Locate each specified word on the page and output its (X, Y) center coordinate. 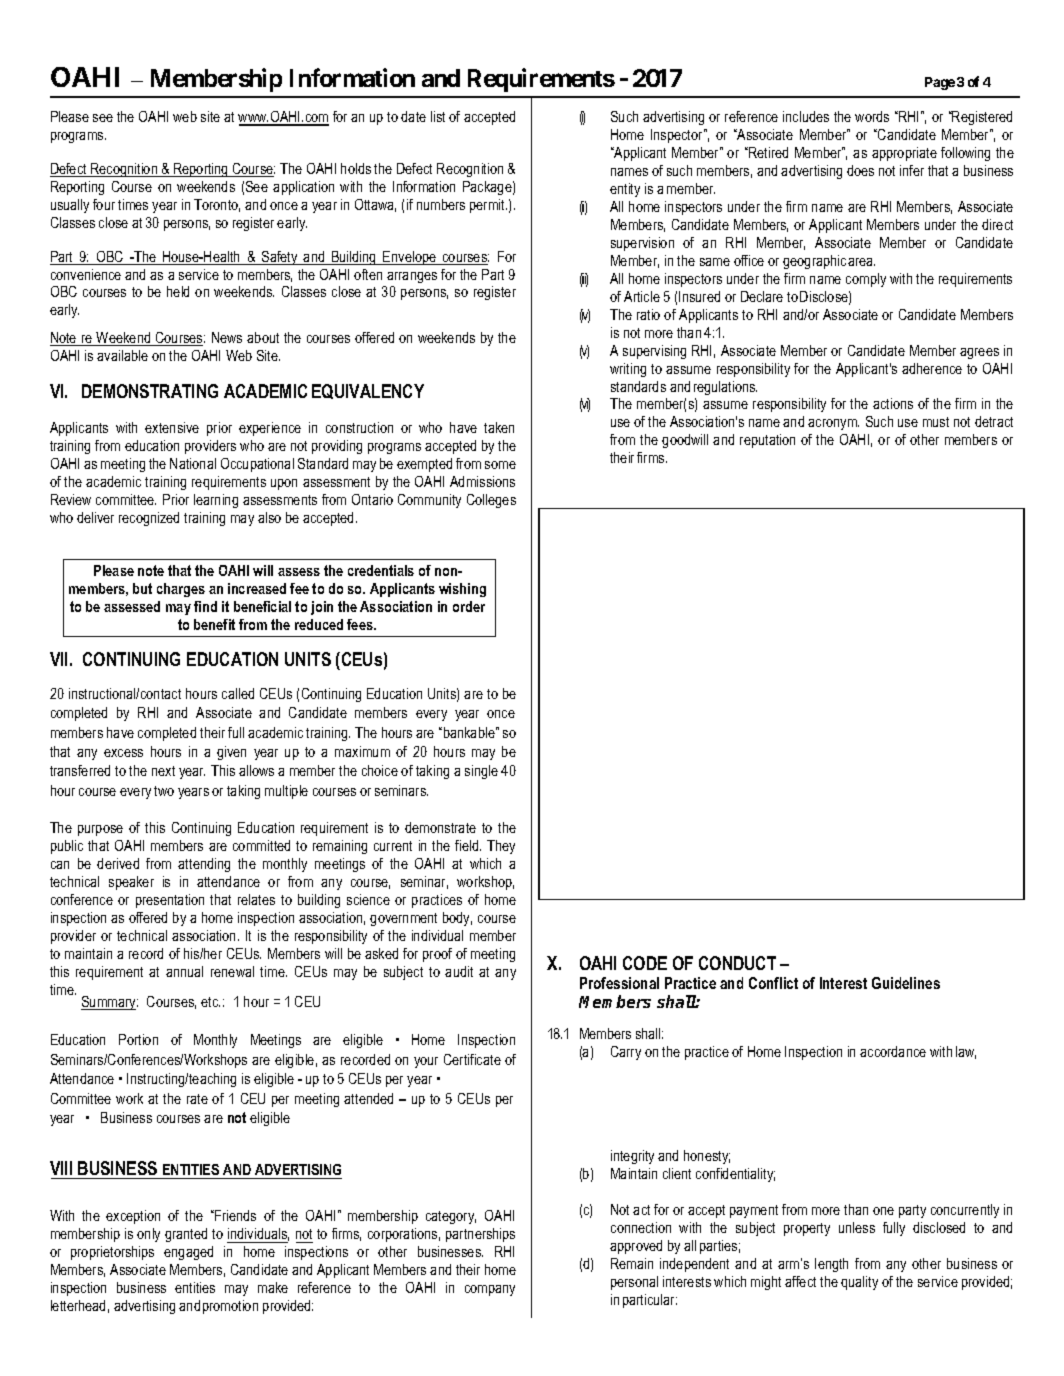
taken (499, 427)
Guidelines (906, 983)
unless (857, 1227)
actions (893, 403)
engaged (188, 1253)
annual (184, 971)
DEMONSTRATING (150, 391)
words (872, 116)
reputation (767, 441)
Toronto (217, 205)
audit (459, 971)
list (438, 116)
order (469, 606)
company (490, 1290)
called (238, 693)
